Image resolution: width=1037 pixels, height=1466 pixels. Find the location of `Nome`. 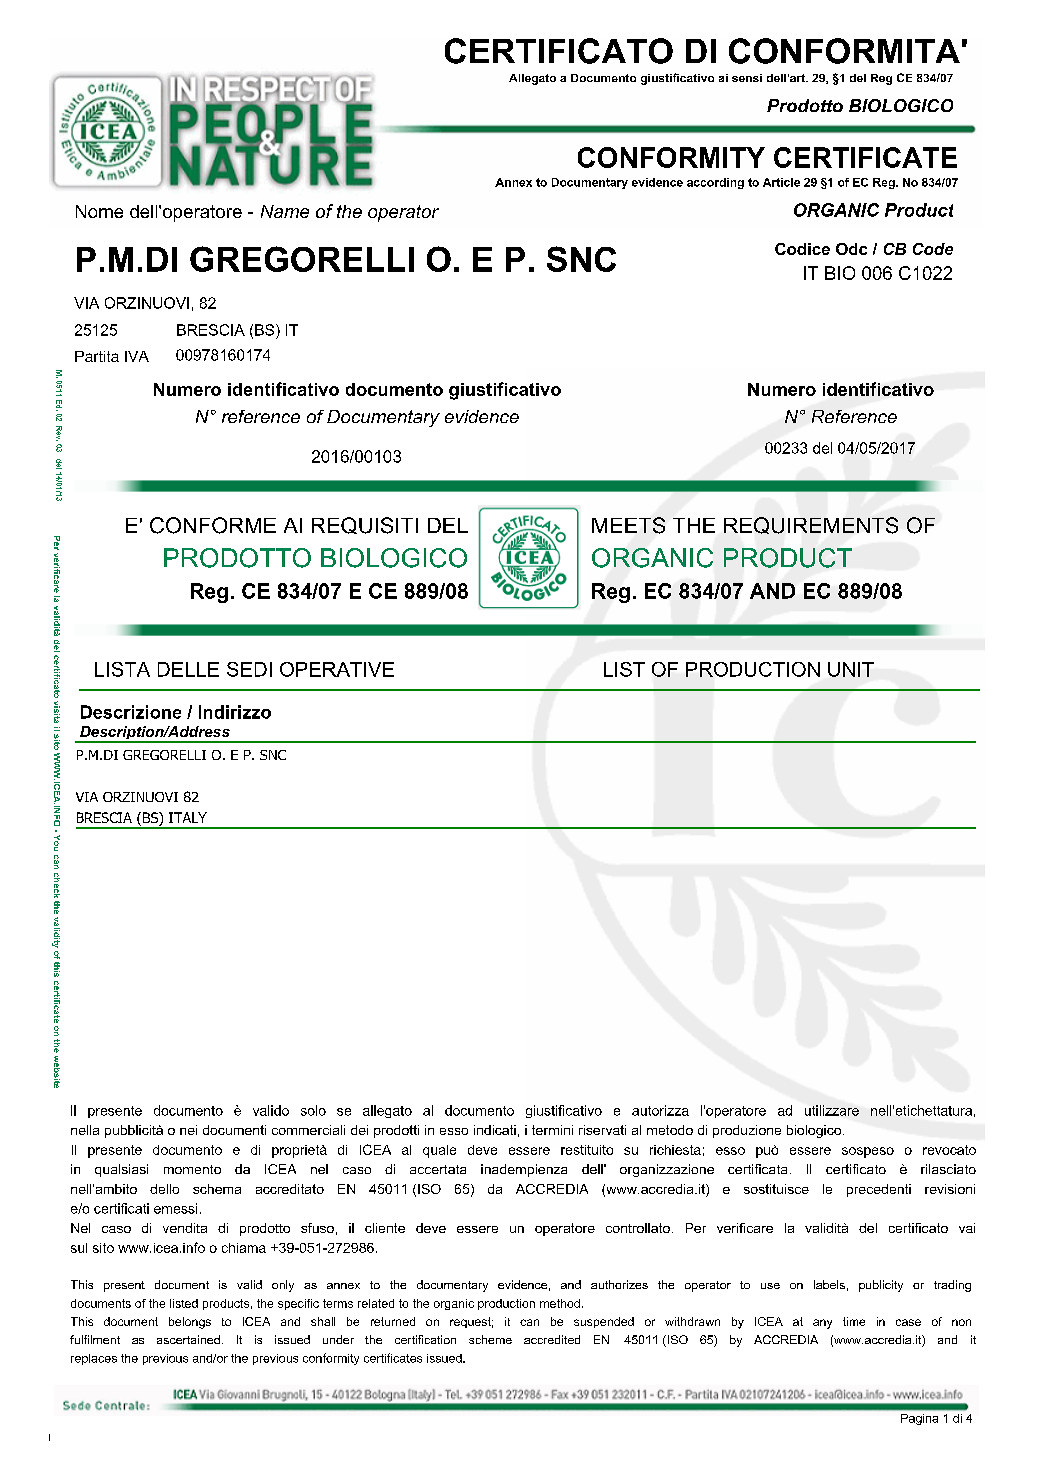

Nome is located at coordinates (99, 211).
